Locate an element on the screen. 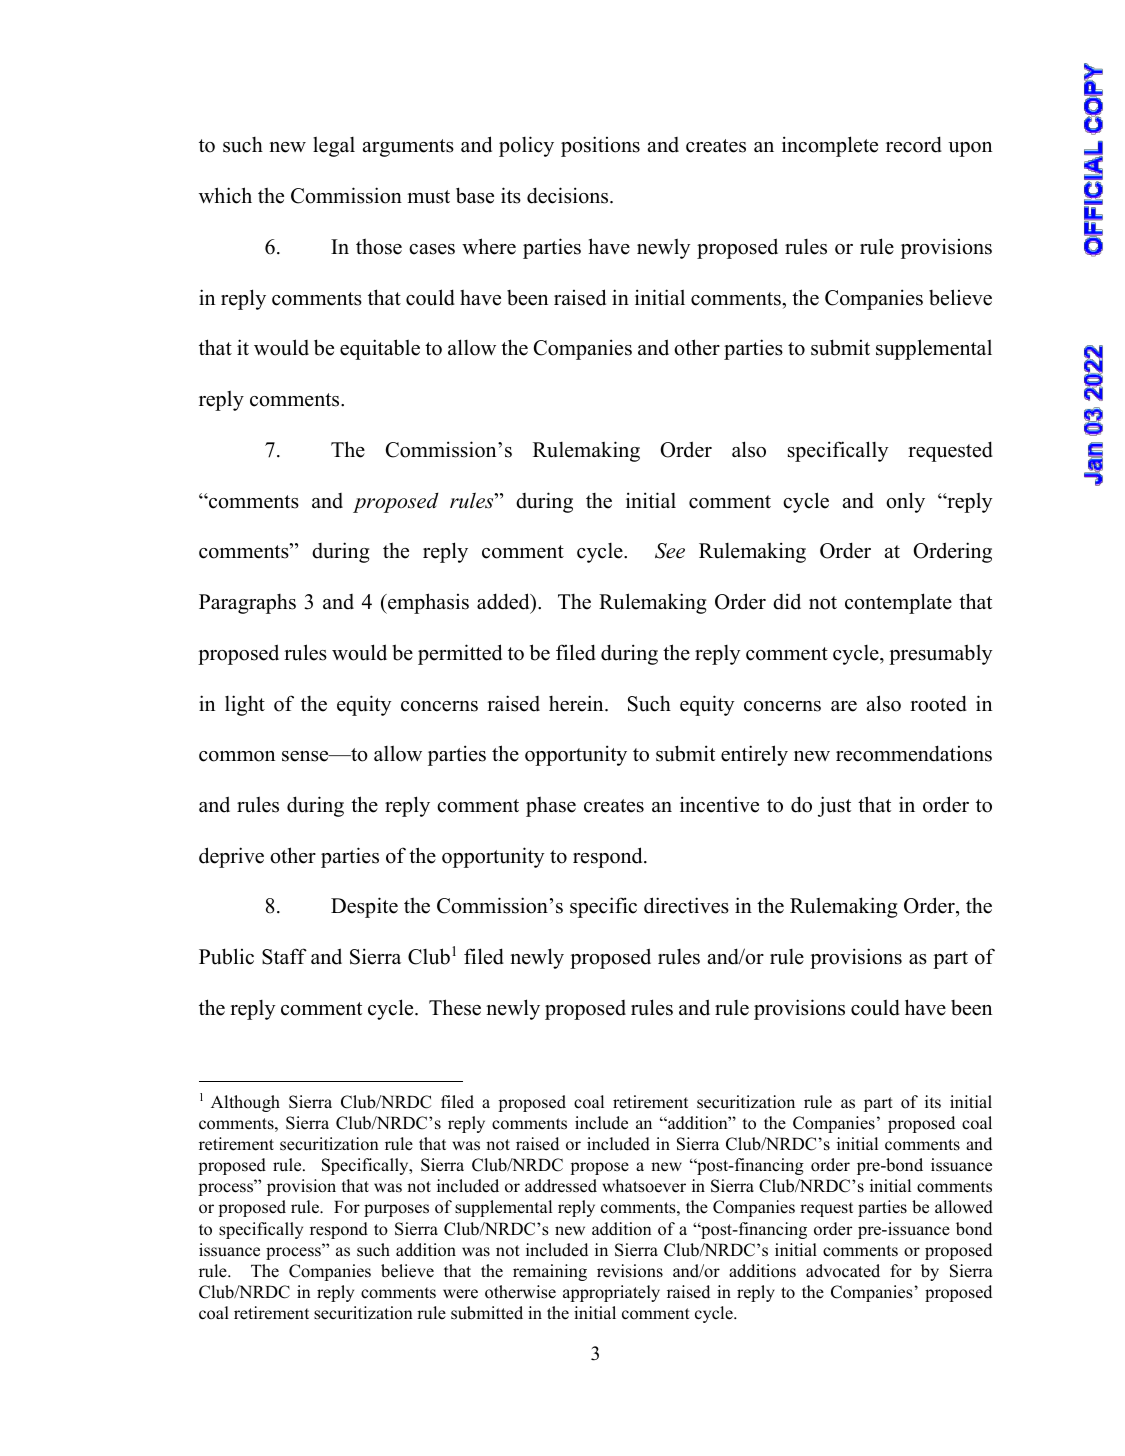  record is located at coordinates (914, 144).
